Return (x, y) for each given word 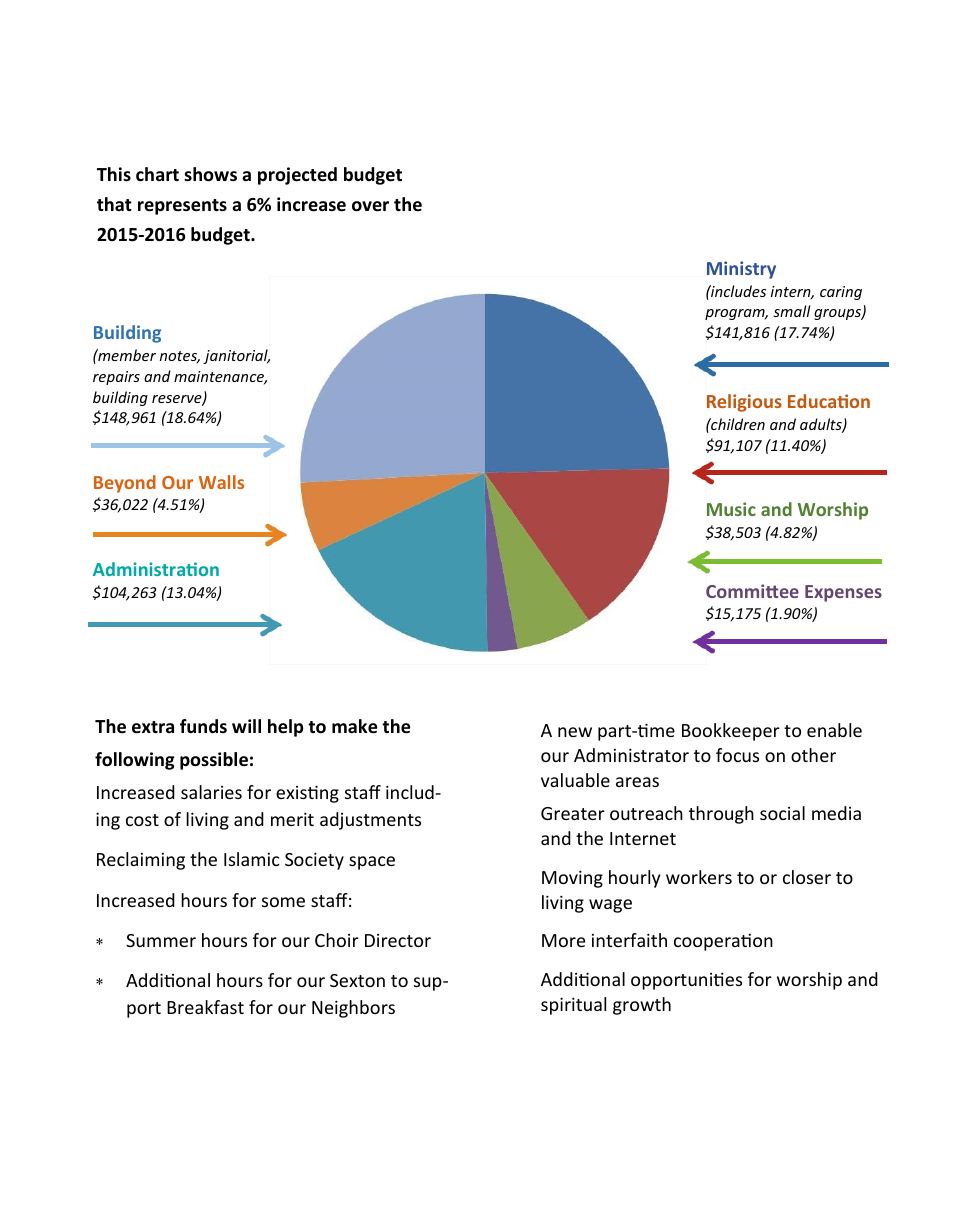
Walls (221, 482)
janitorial (236, 356)
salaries (211, 792)
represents (182, 207)
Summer (161, 940)
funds (203, 726)
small (792, 311)
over (370, 206)
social (782, 813)
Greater (573, 813)
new (575, 732)
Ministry (741, 270)
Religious (744, 403)
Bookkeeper (731, 732)
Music (731, 509)
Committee (752, 591)
